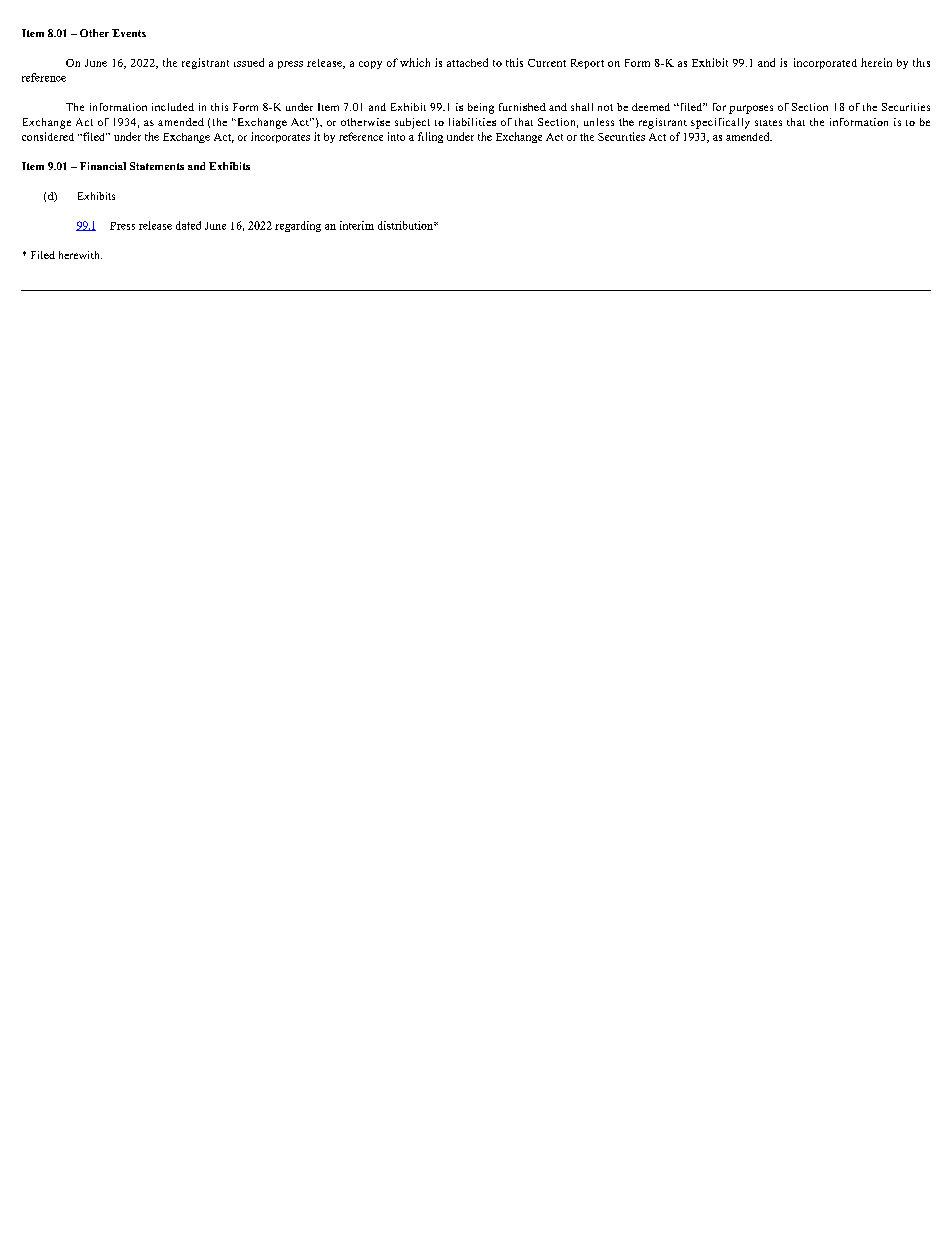 The width and height of the screenshot is (952, 1233). What do you see at coordinates (48, 136) in the screenshot?
I see `considered` at bounding box center [48, 136].
